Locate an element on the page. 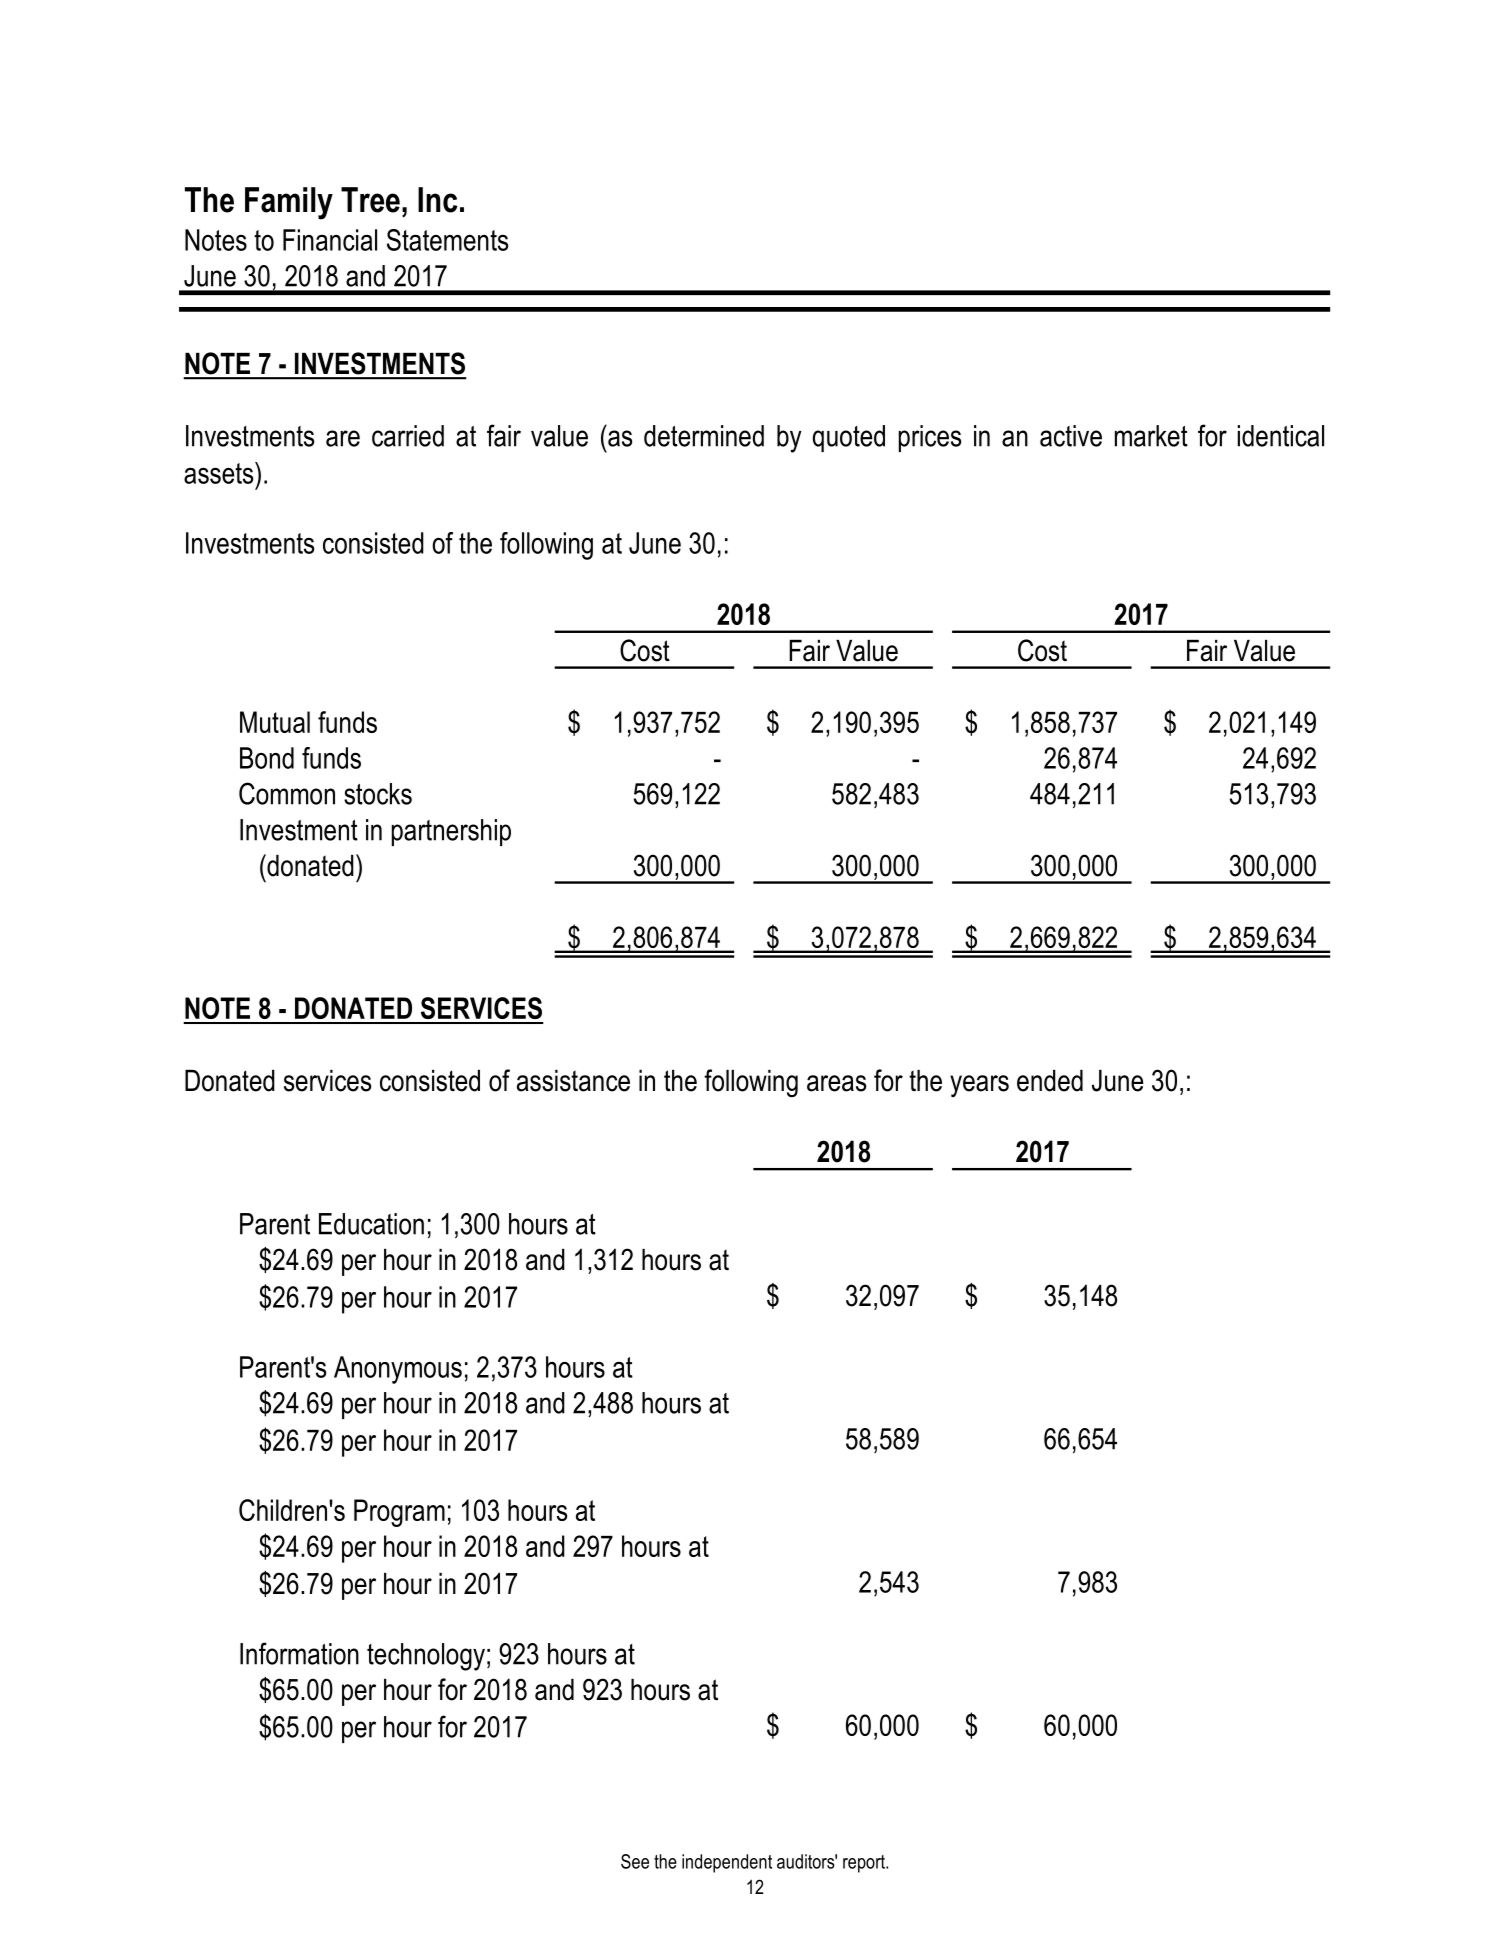 The image size is (1510, 1954). market is located at coordinates (1151, 436).
